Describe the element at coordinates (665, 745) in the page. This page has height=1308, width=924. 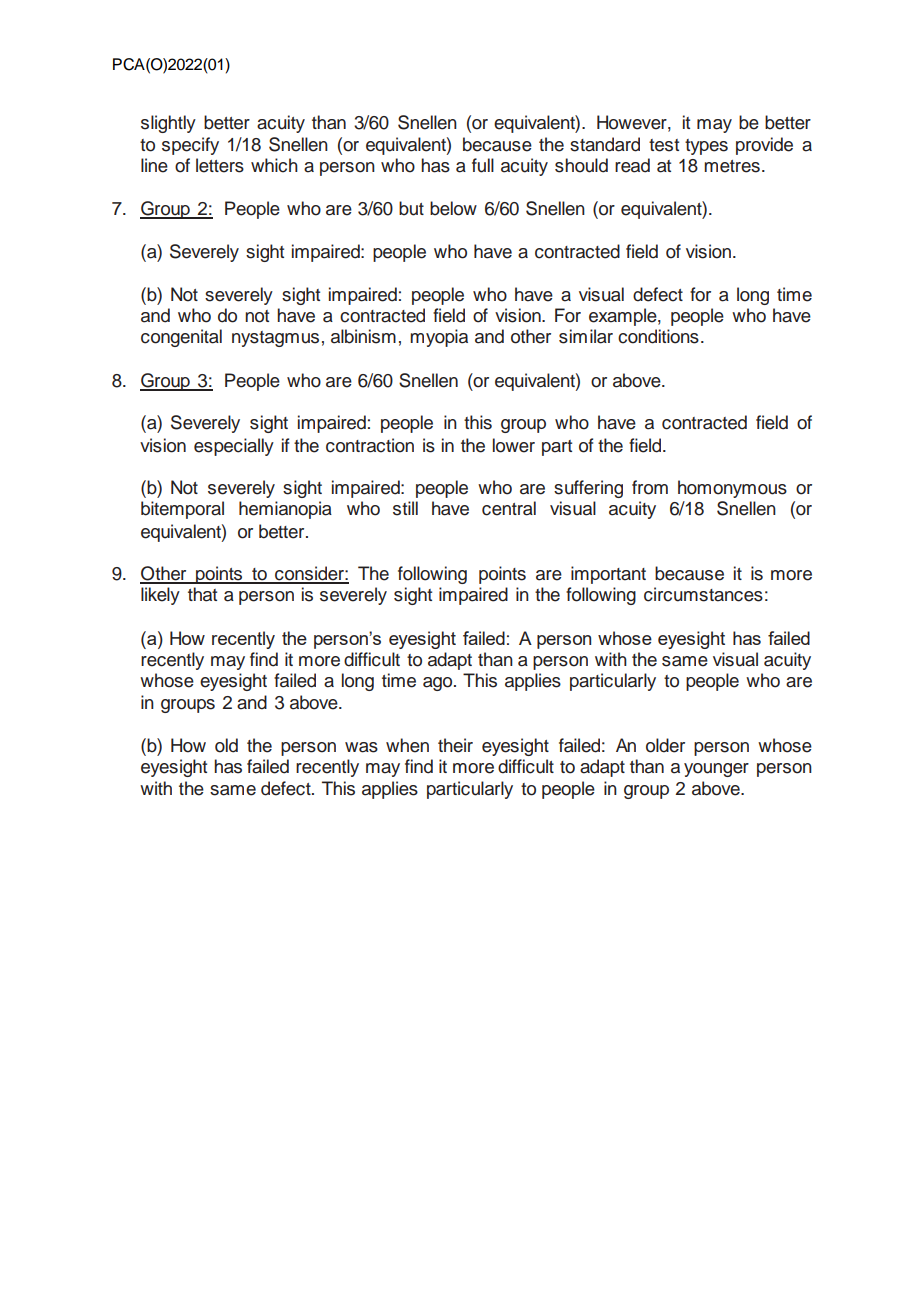
I see `older` at that location.
